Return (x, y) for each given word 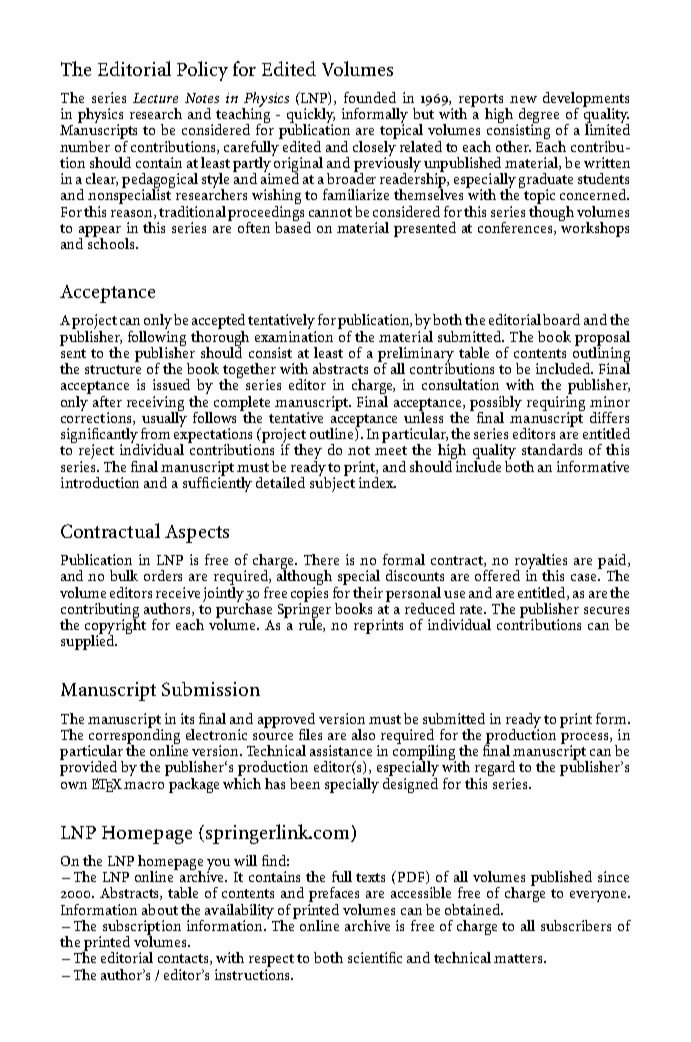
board (561, 319)
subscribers (576, 925)
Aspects (197, 534)
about (160, 909)
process (586, 739)
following (157, 338)
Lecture (155, 98)
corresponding (134, 736)
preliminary (416, 355)
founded (370, 97)
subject (332, 483)
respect (271, 962)
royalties (541, 562)
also (363, 734)
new (523, 99)
